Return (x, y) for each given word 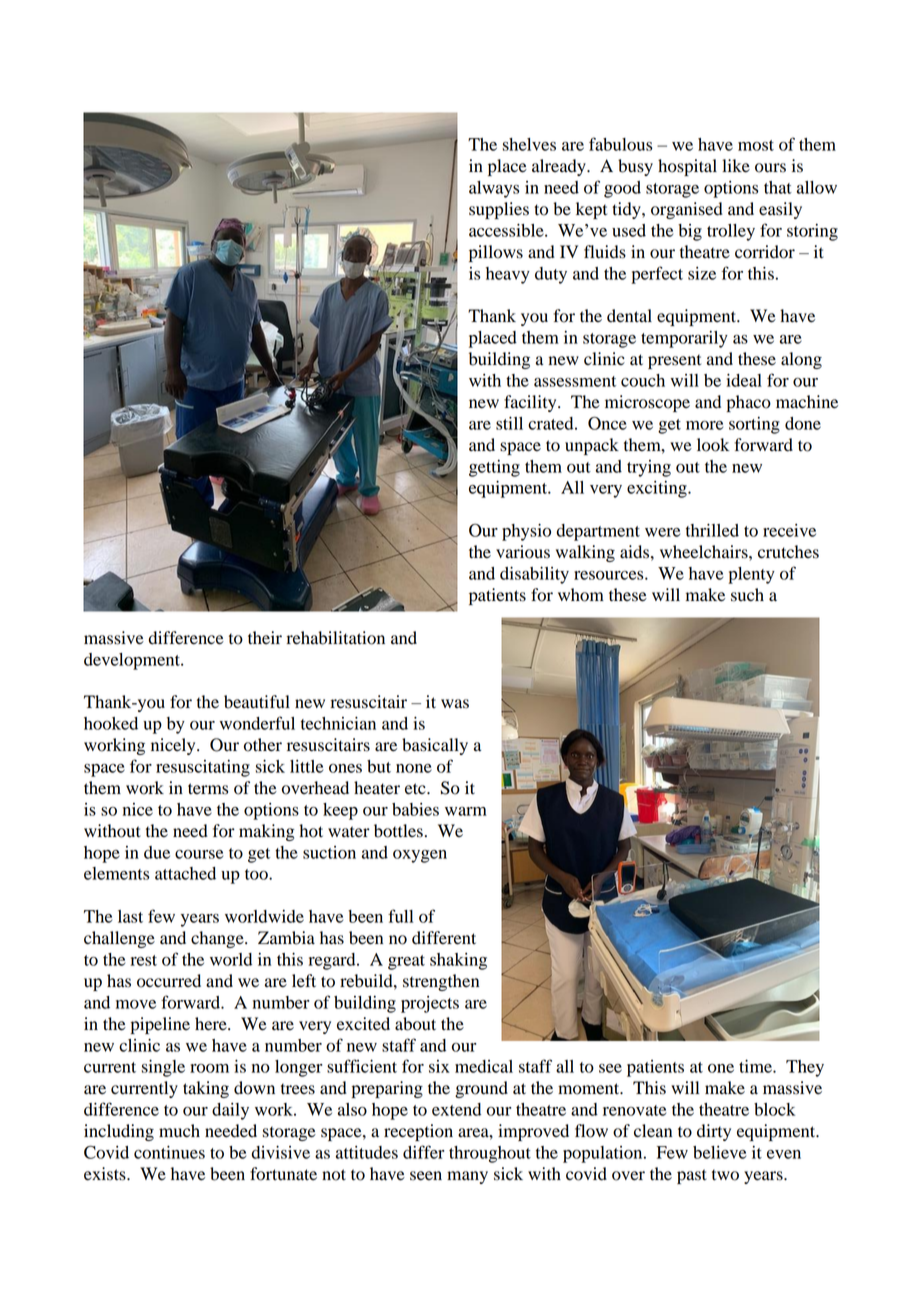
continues (169, 1152)
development (133, 661)
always (494, 189)
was (455, 704)
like (736, 166)
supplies (499, 210)
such (747, 595)
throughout (490, 1154)
